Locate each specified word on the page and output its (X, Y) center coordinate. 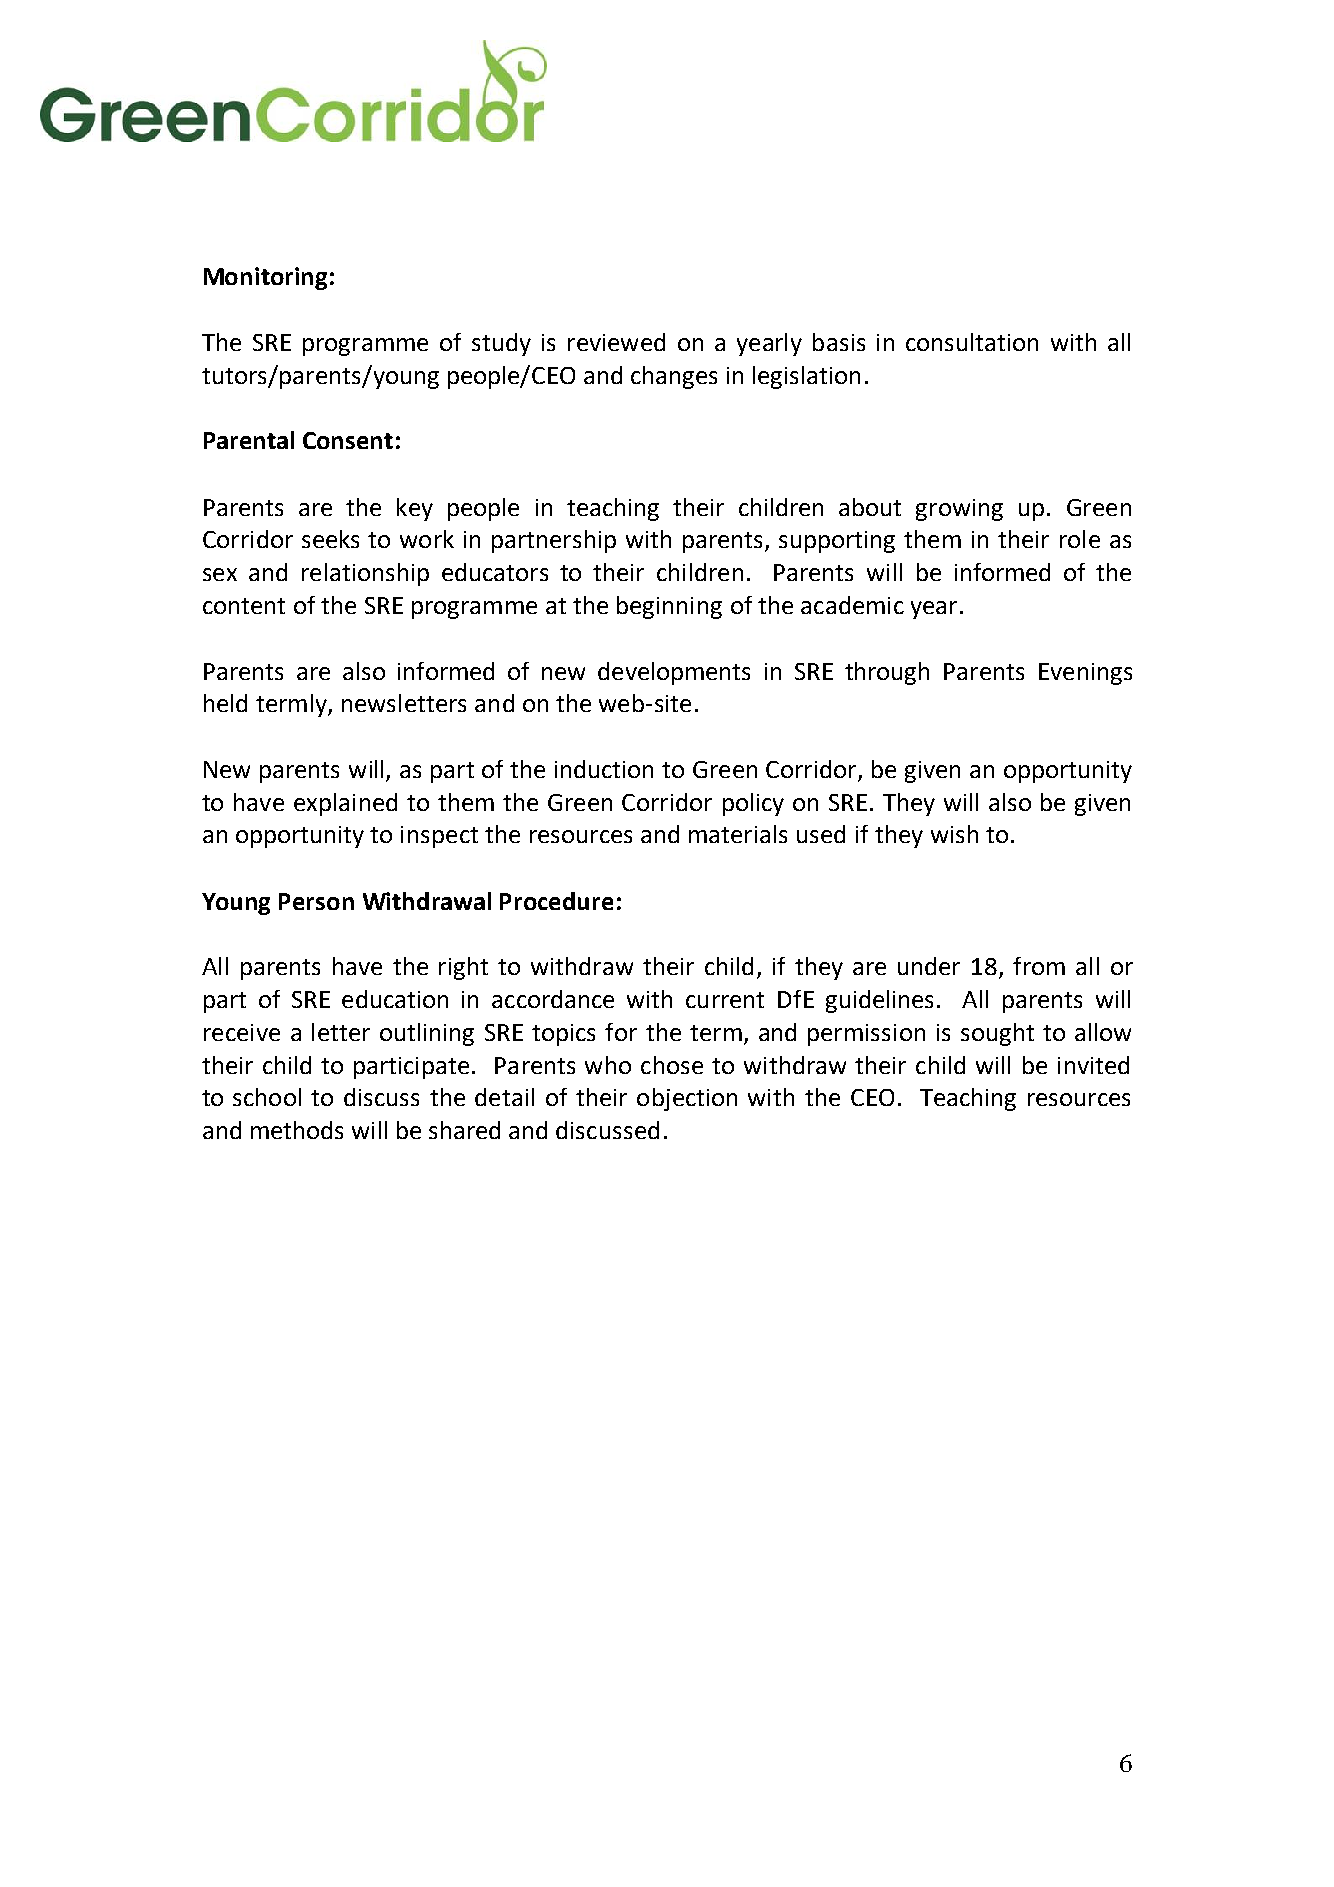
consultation (972, 342)
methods (297, 1130)
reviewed (616, 342)
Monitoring (265, 278)
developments (674, 673)
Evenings (1085, 674)
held (225, 703)
